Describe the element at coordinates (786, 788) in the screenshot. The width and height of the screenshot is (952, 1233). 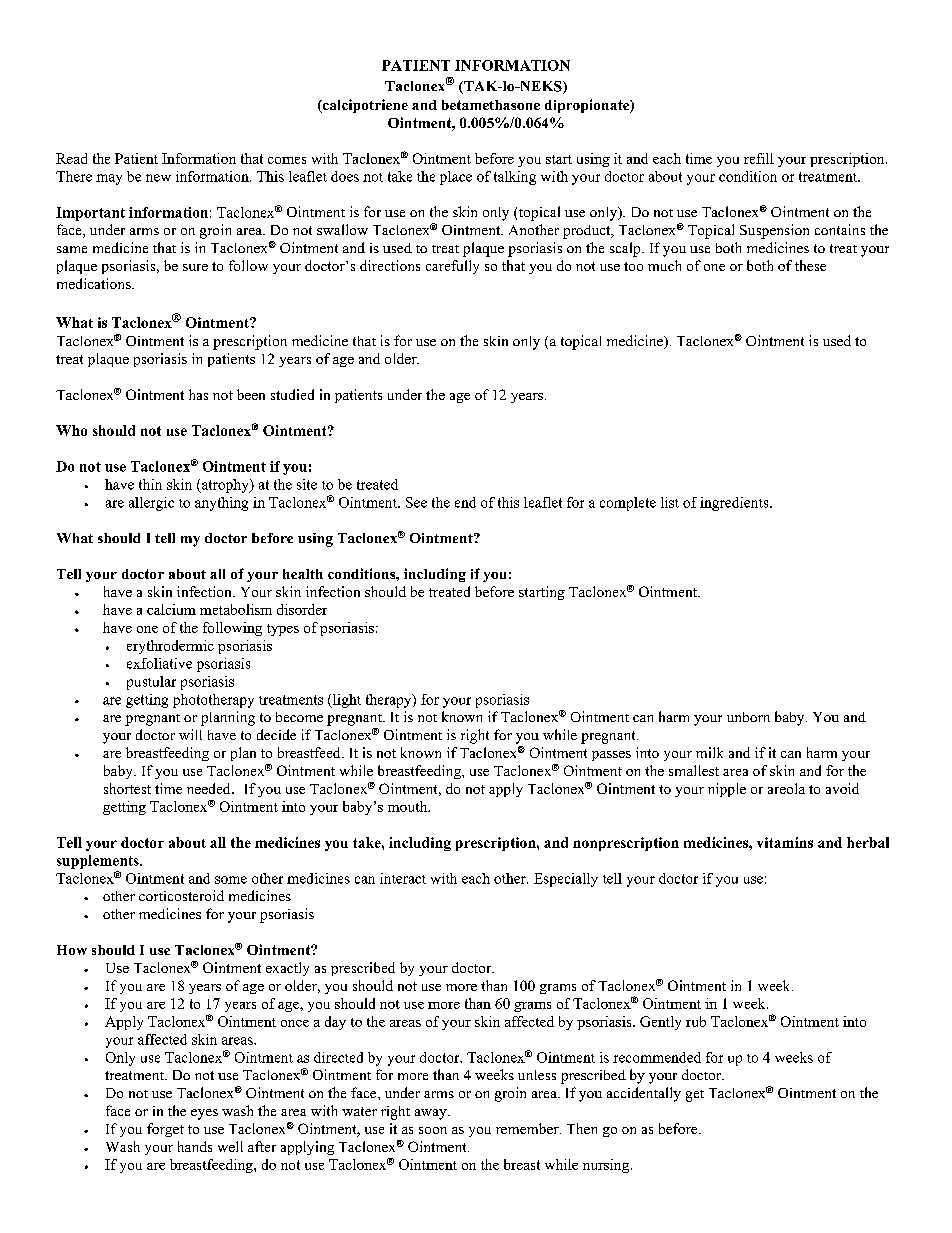
I see `areola` at that location.
